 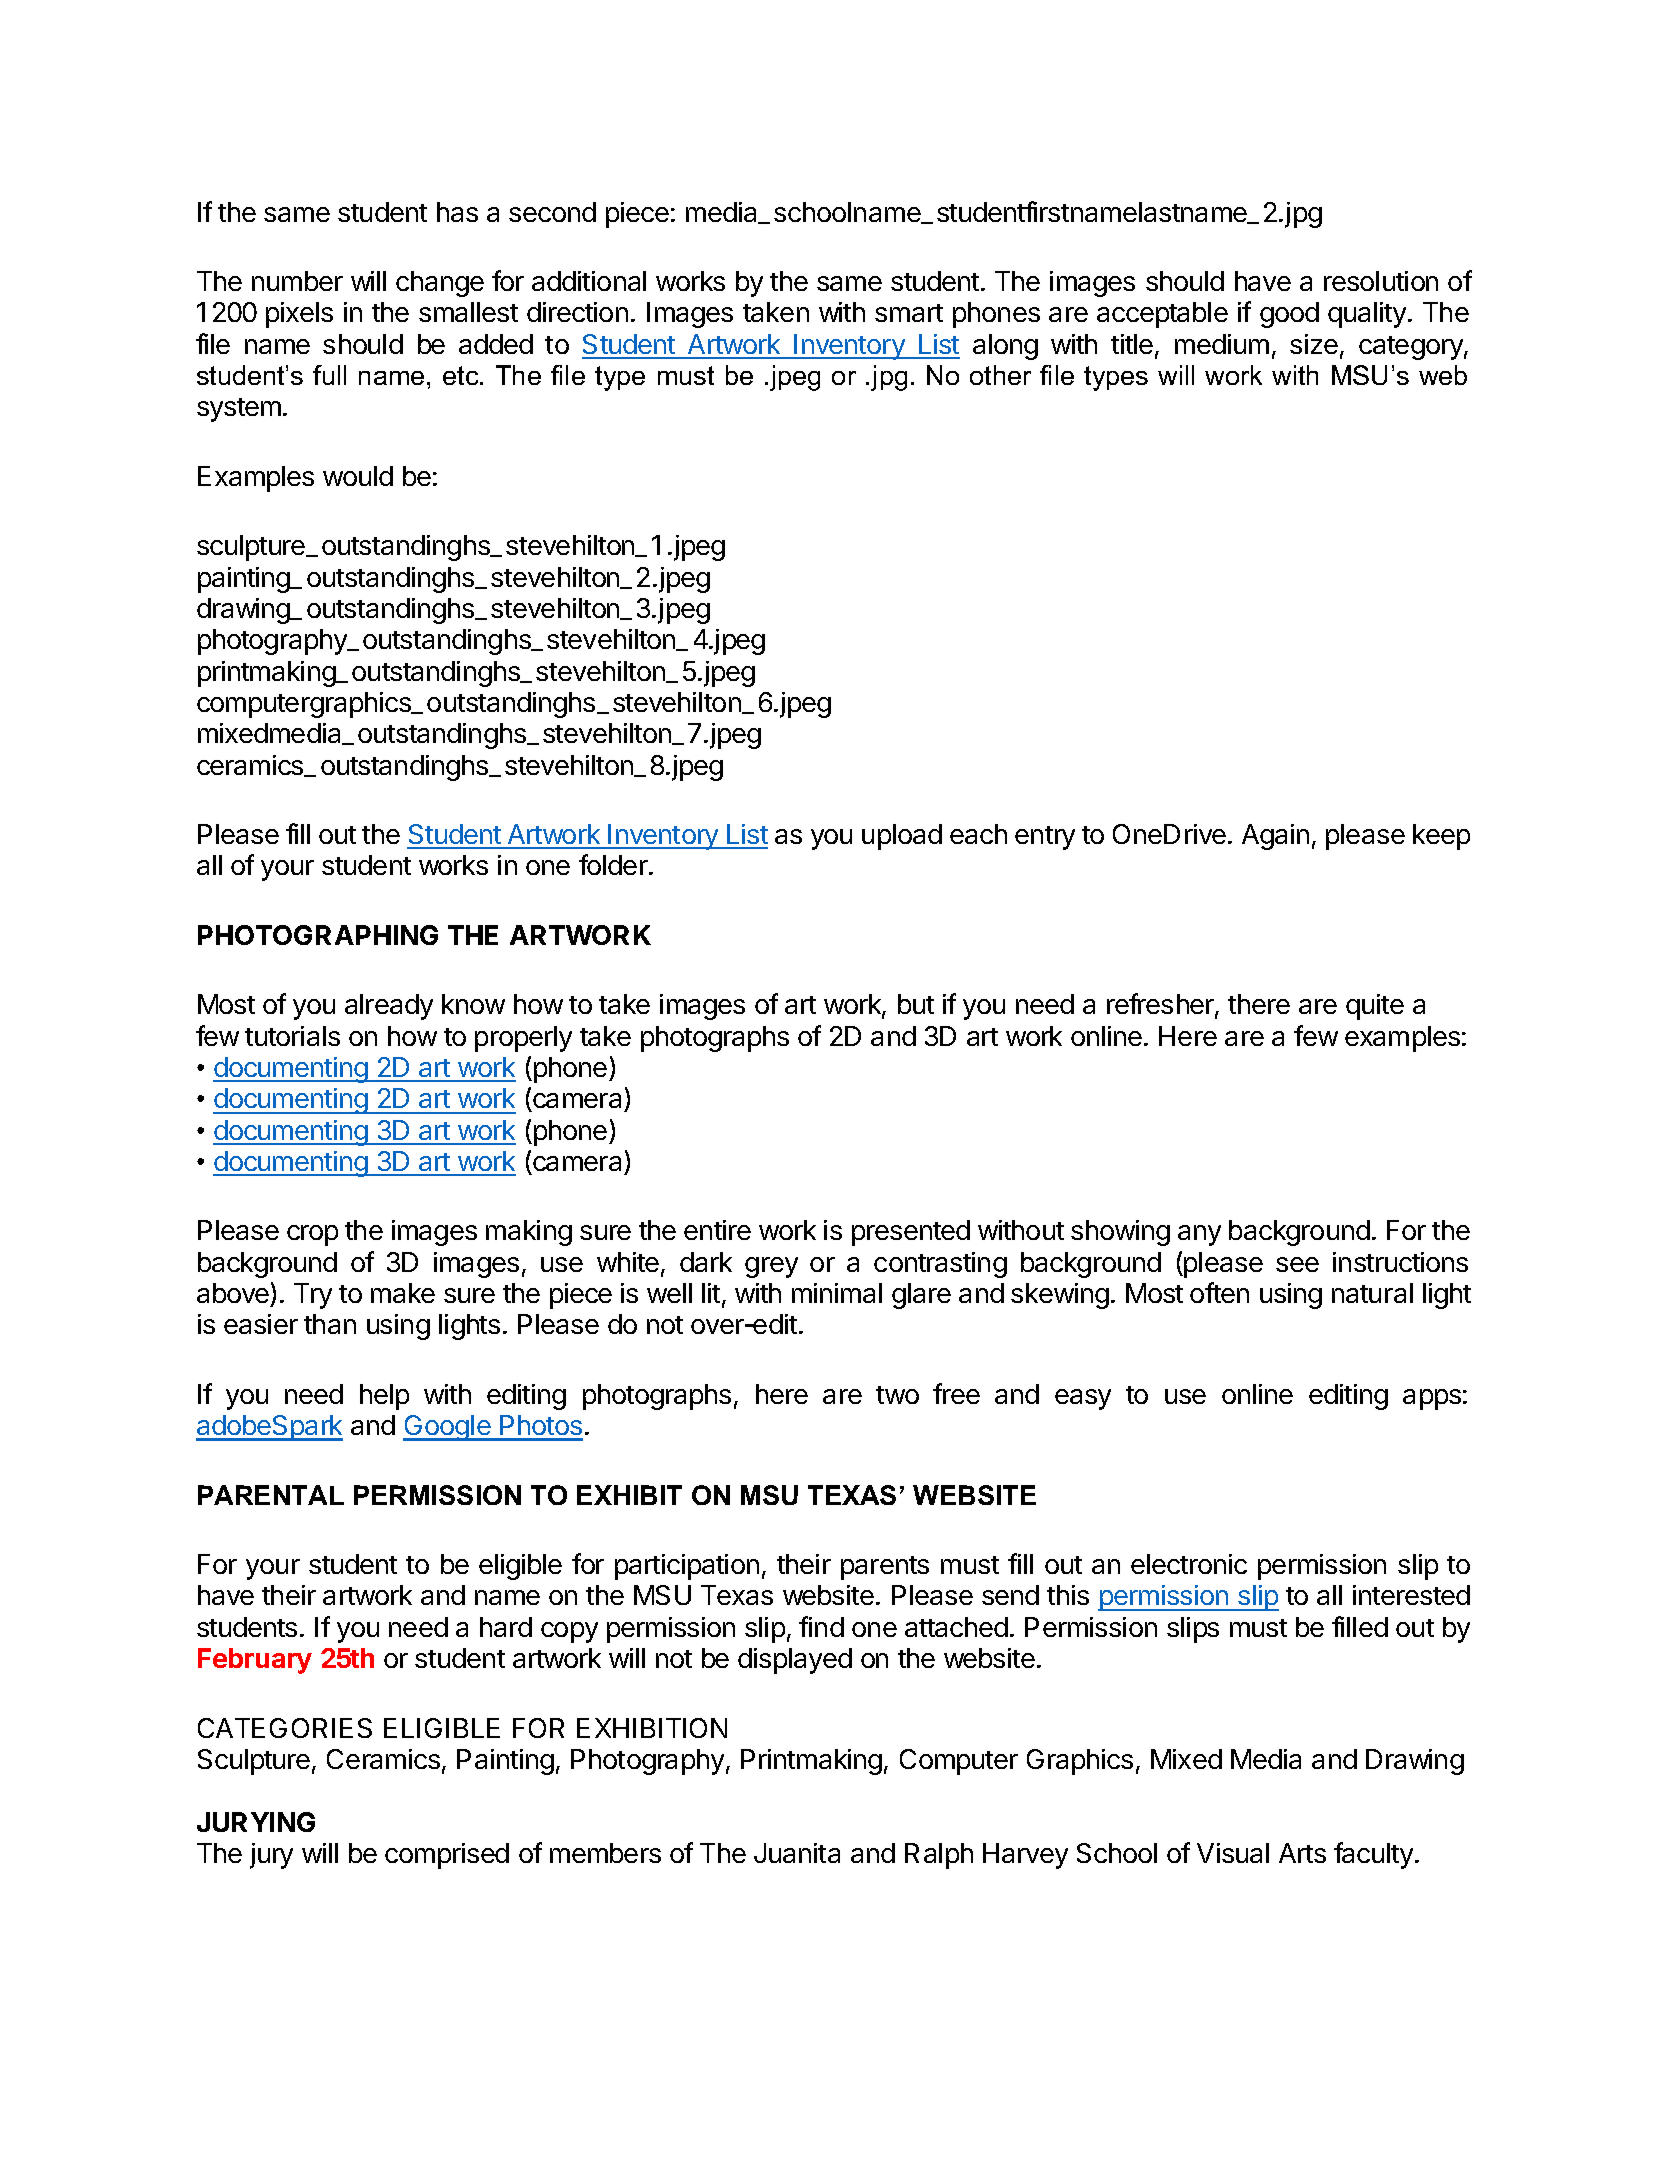 I want to click on Arts, so click(x=1302, y=1853).
